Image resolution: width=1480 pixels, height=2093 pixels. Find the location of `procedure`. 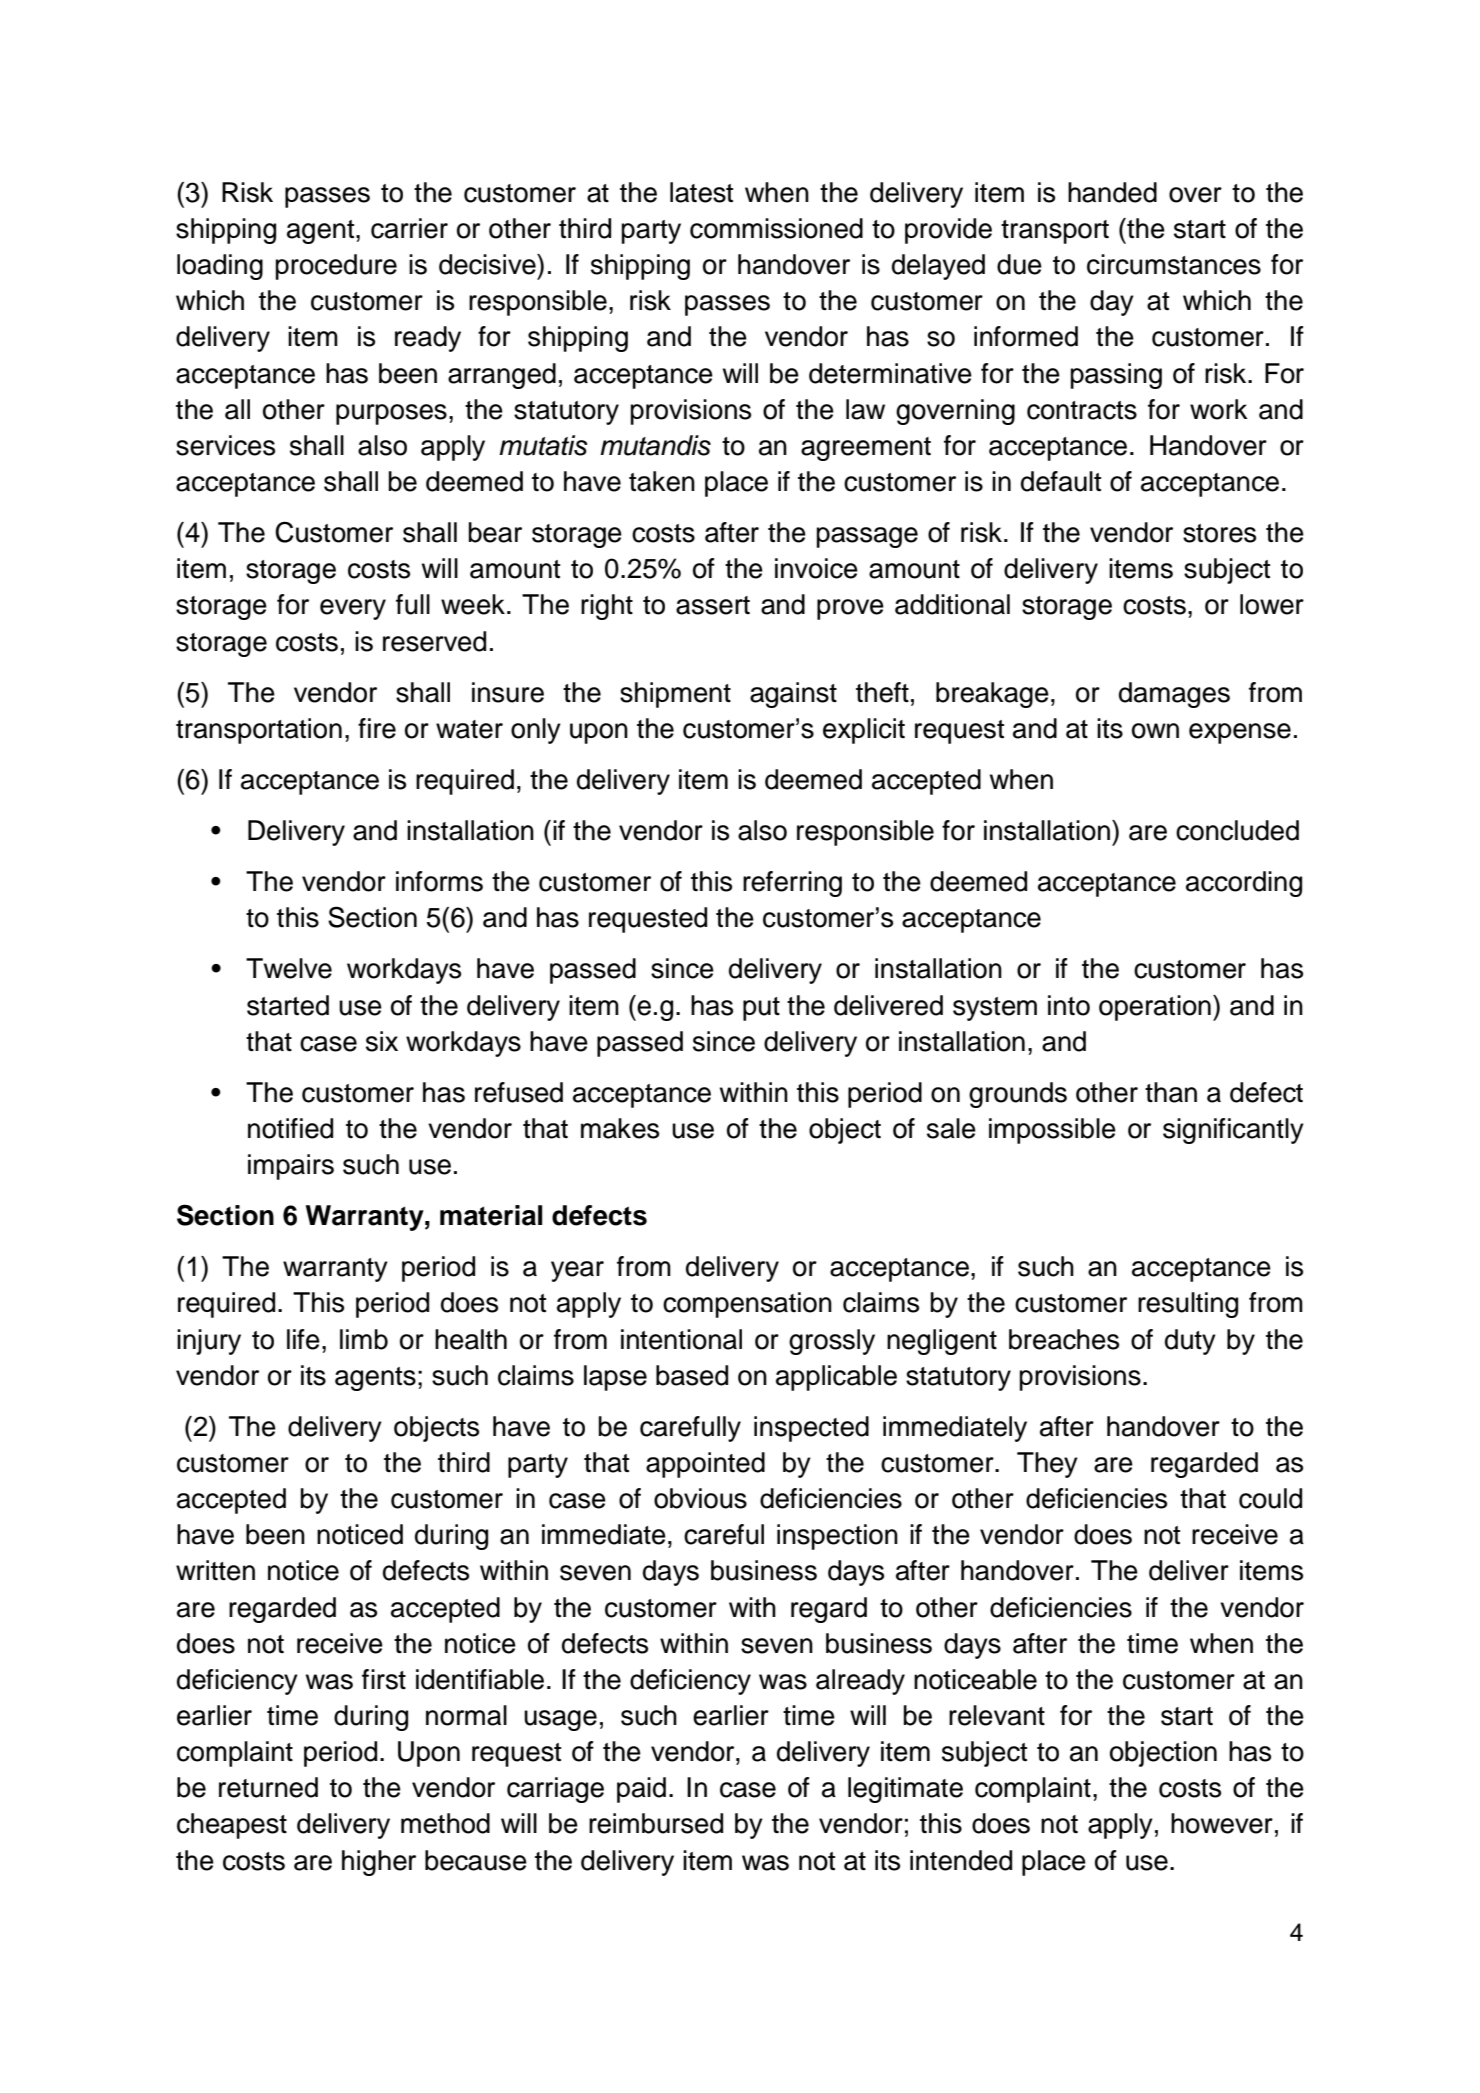

procedure is located at coordinates (336, 267).
